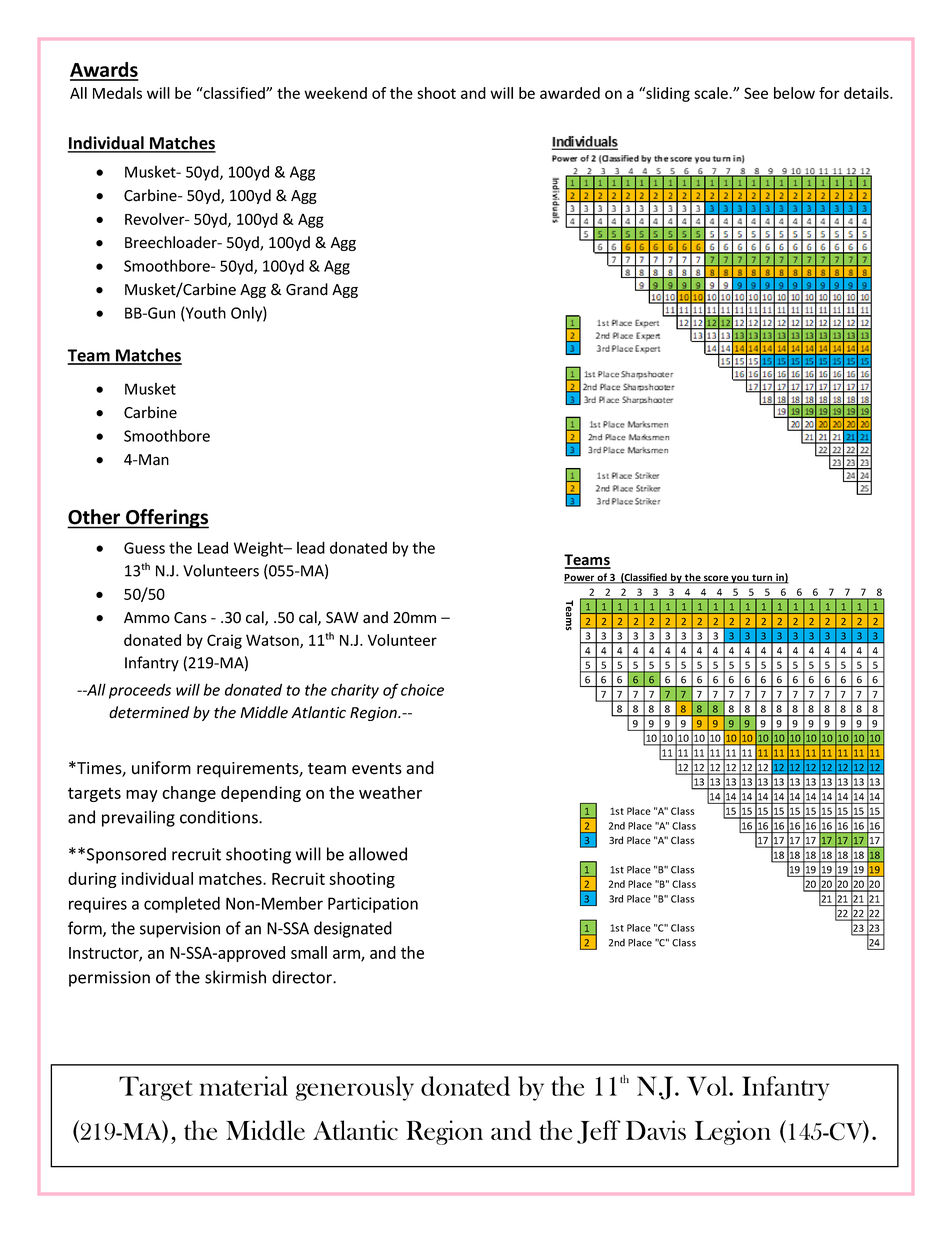 This screenshot has height=1233, width=952. I want to click on Cans, so click(190, 618).
